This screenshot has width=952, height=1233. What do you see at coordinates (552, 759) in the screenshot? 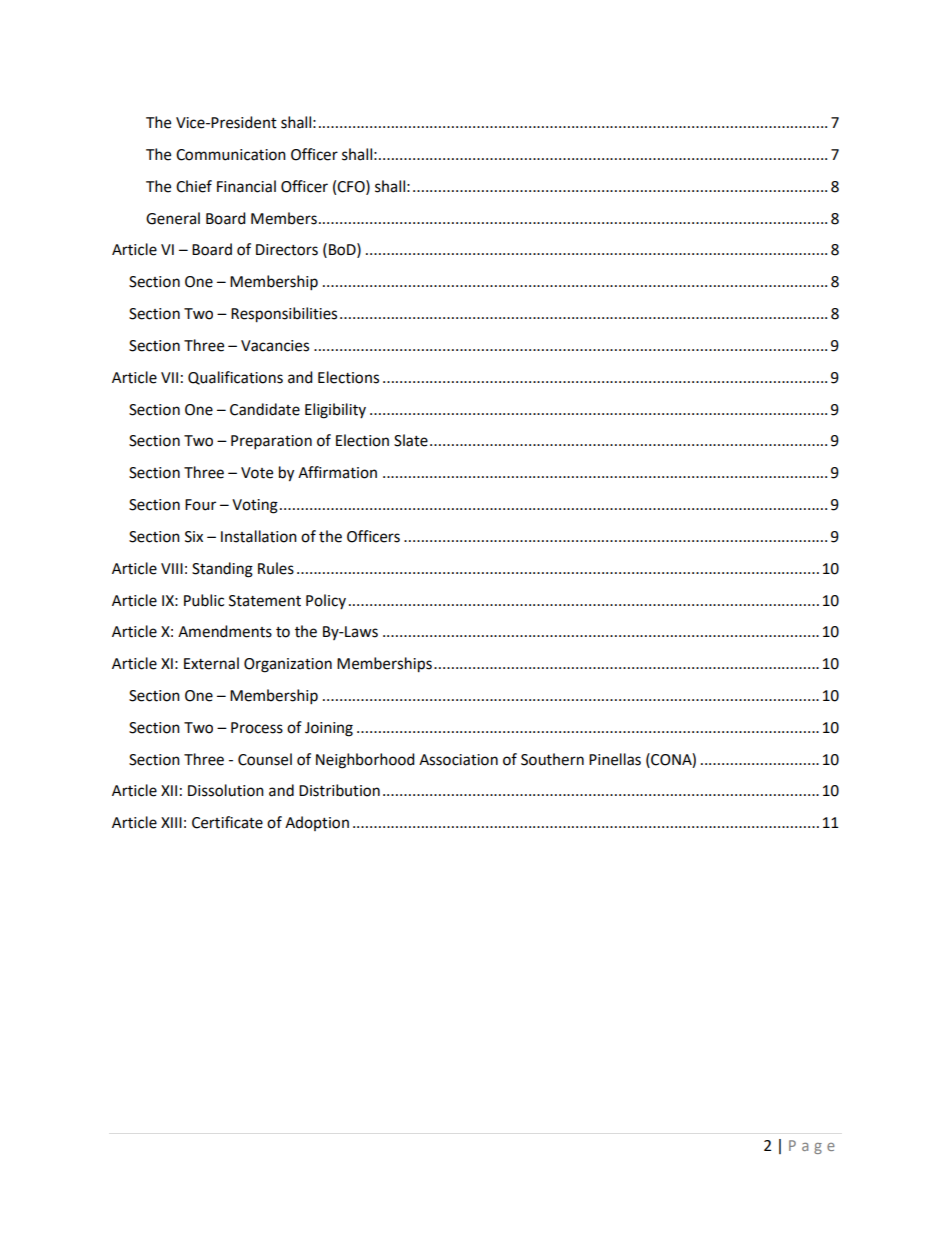
I see `Southern` at bounding box center [552, 759].
